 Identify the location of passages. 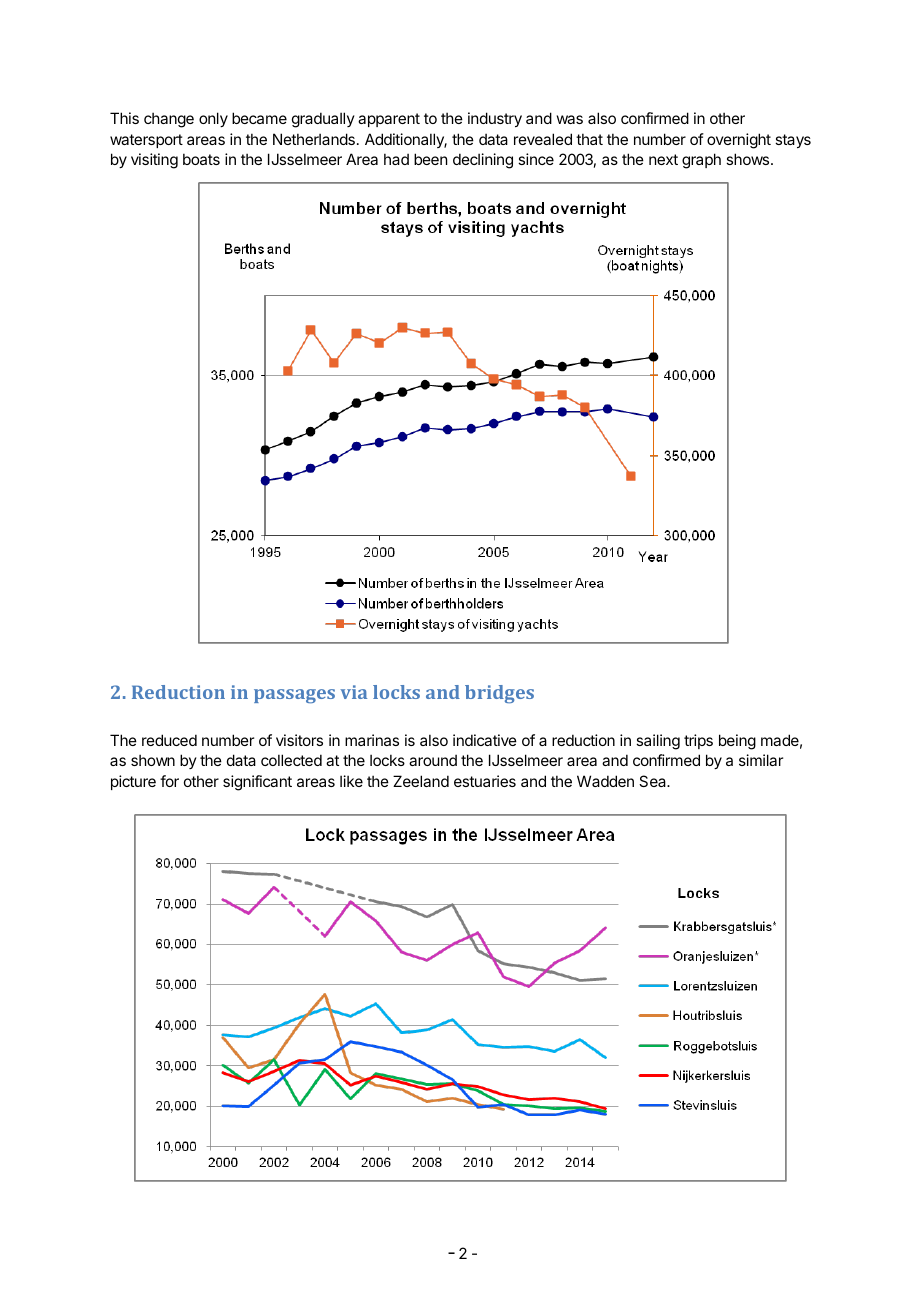
(294, 696).
